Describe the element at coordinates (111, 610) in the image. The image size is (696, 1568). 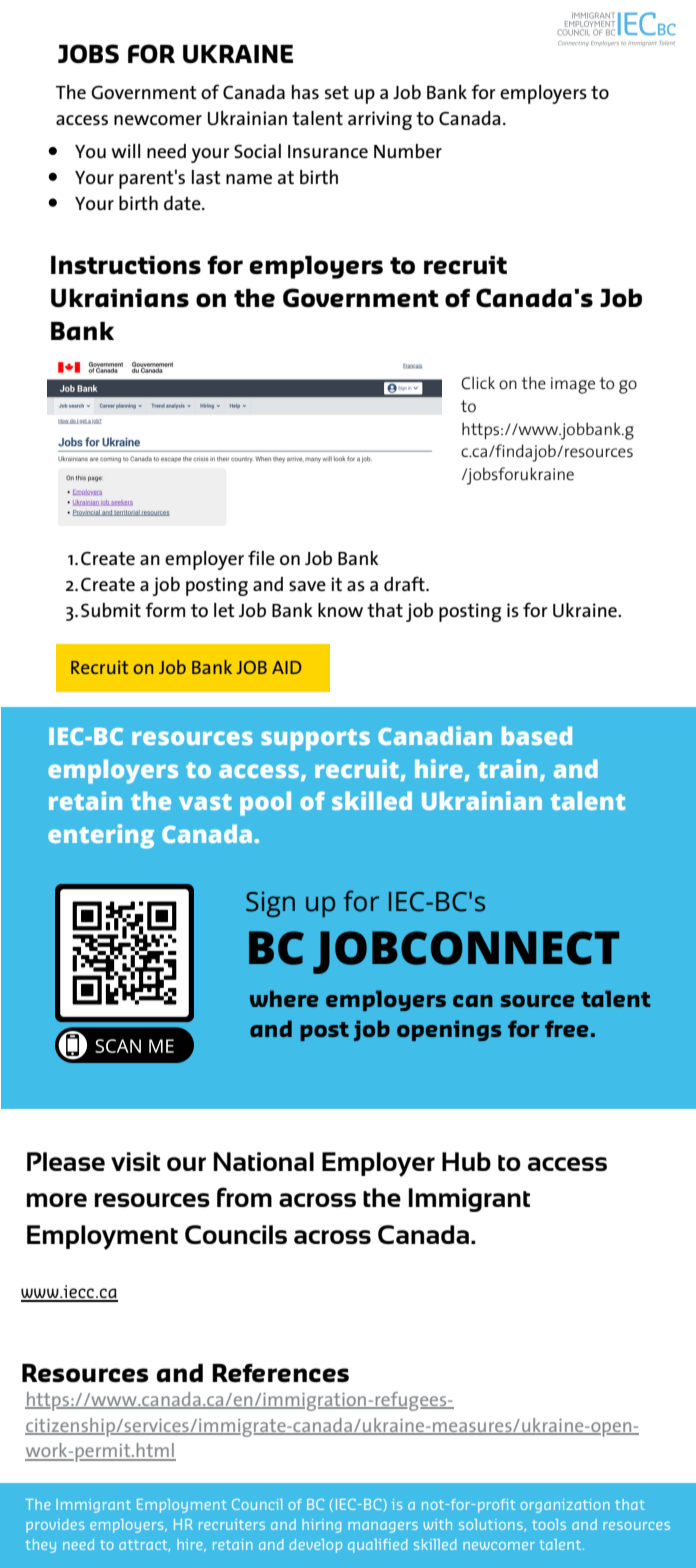
I see `Submit` at that location.
